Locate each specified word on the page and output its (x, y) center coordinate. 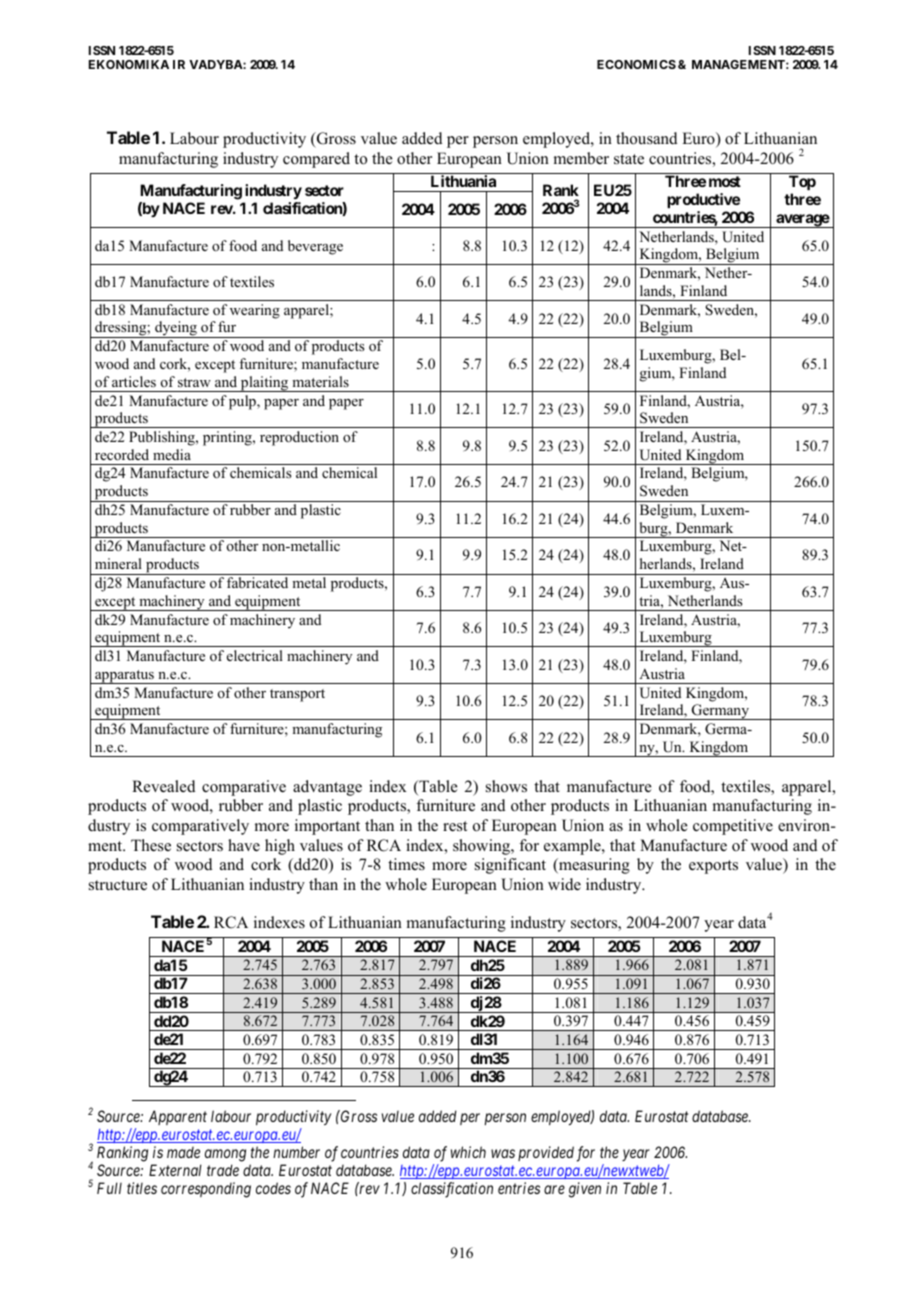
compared (316, 160)
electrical (255, 655)
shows (506, 786)
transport (297, 695)
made (183, 1152)
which (468, 1152)
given (585, 1190)
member (581, 158)
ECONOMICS (636, 64)
